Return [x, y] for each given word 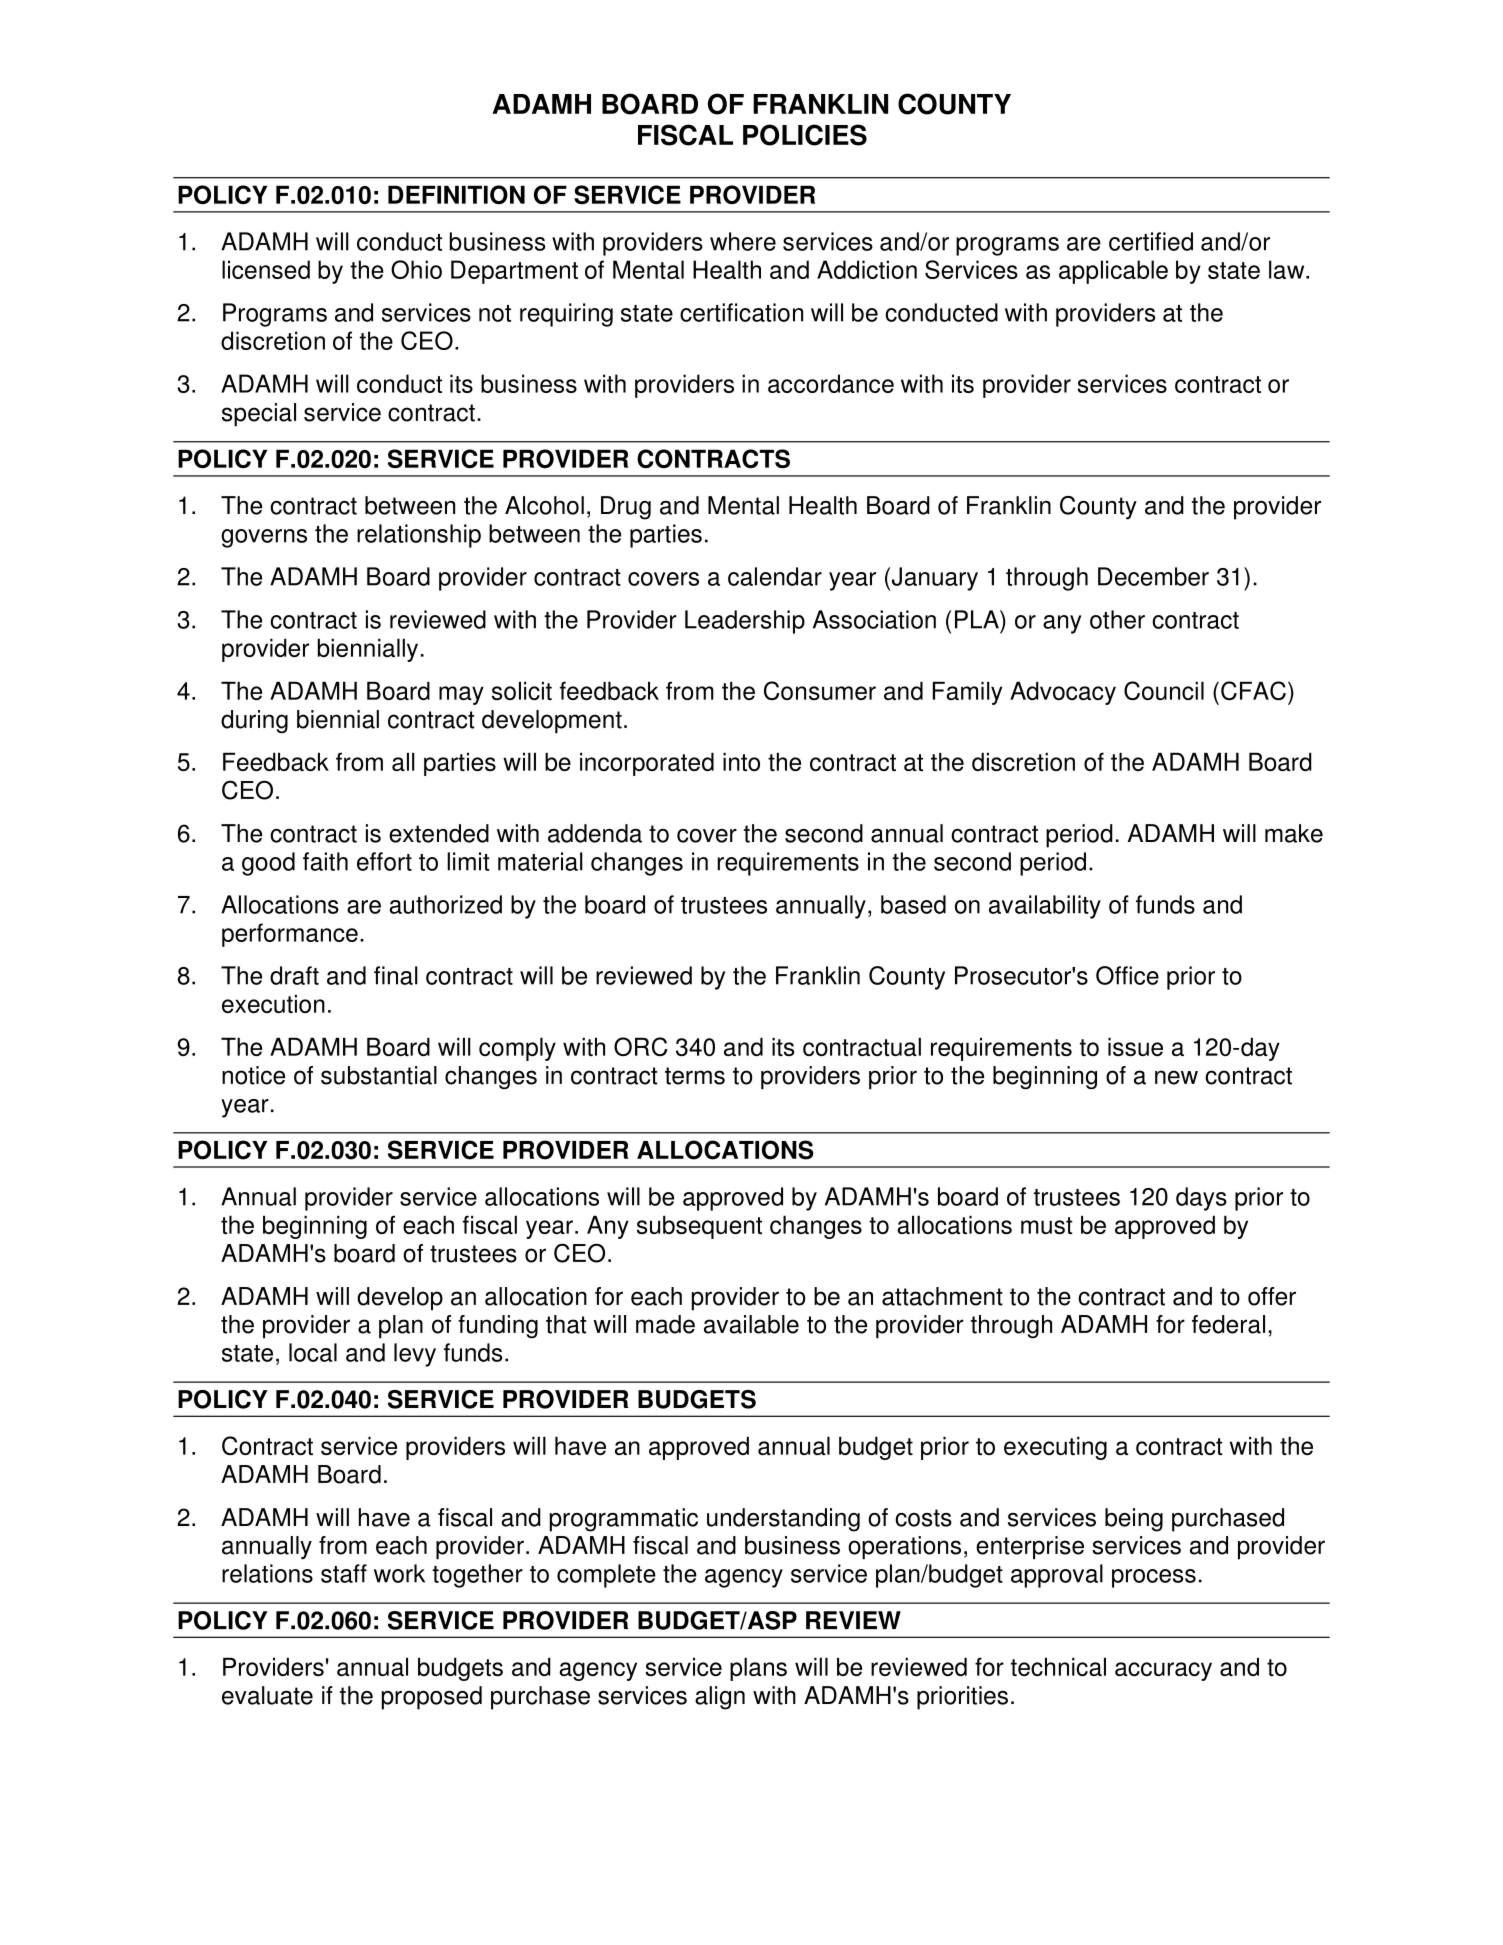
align [720, 1698]
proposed [432, 1698]
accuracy [1163, 1671]
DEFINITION [456, 194]
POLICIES [805, 135]
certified [1151, 241]
